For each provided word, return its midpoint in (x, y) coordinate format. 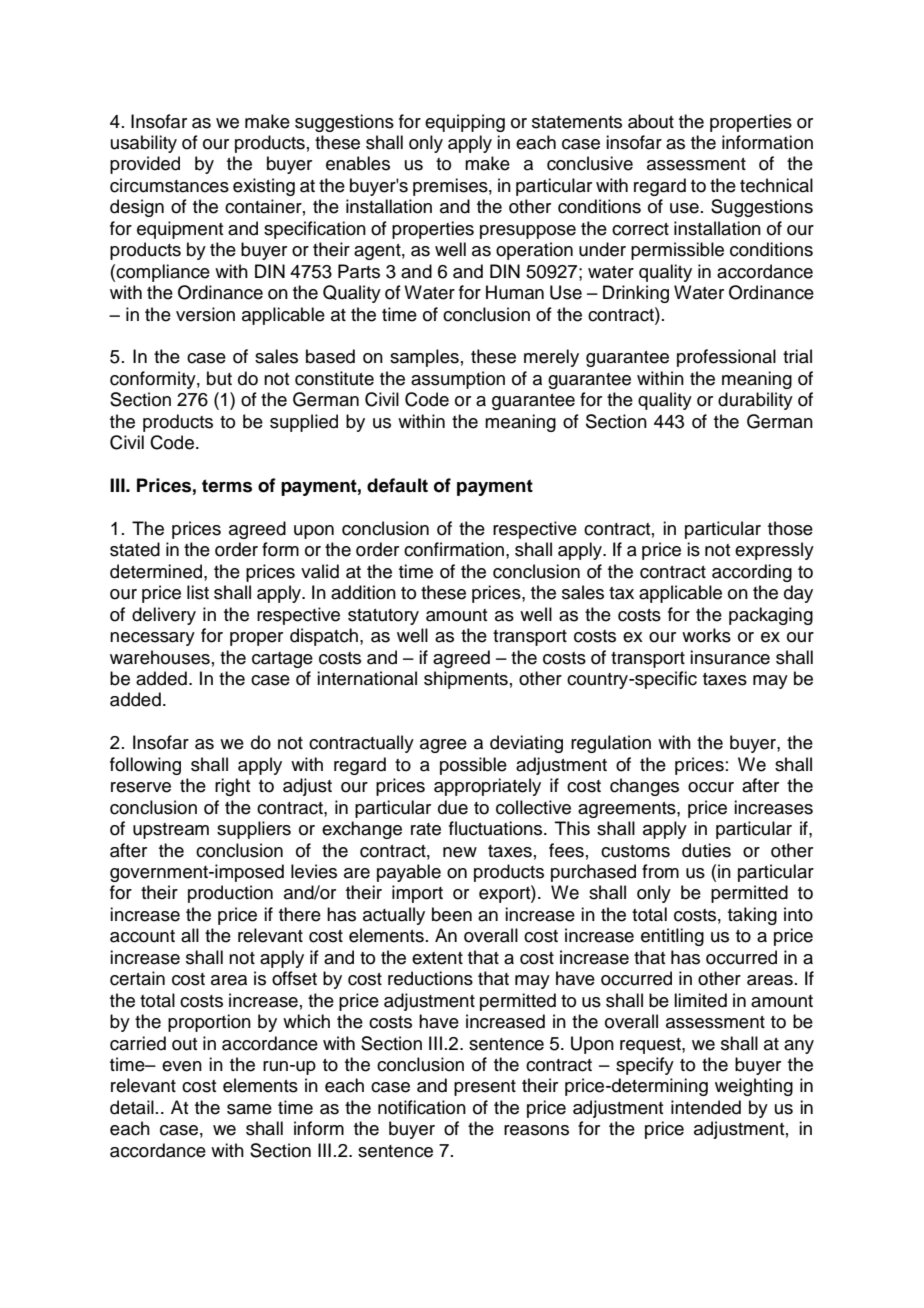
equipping (465, 123)
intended (706, 1107)
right (232, 787)
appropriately (487, 787)
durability (755, 401)
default (397, 485)
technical (776, 185)
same (249, 1109)
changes (644, 787)
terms (227, 486)
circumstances (169, 185)
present (485, 1088)
